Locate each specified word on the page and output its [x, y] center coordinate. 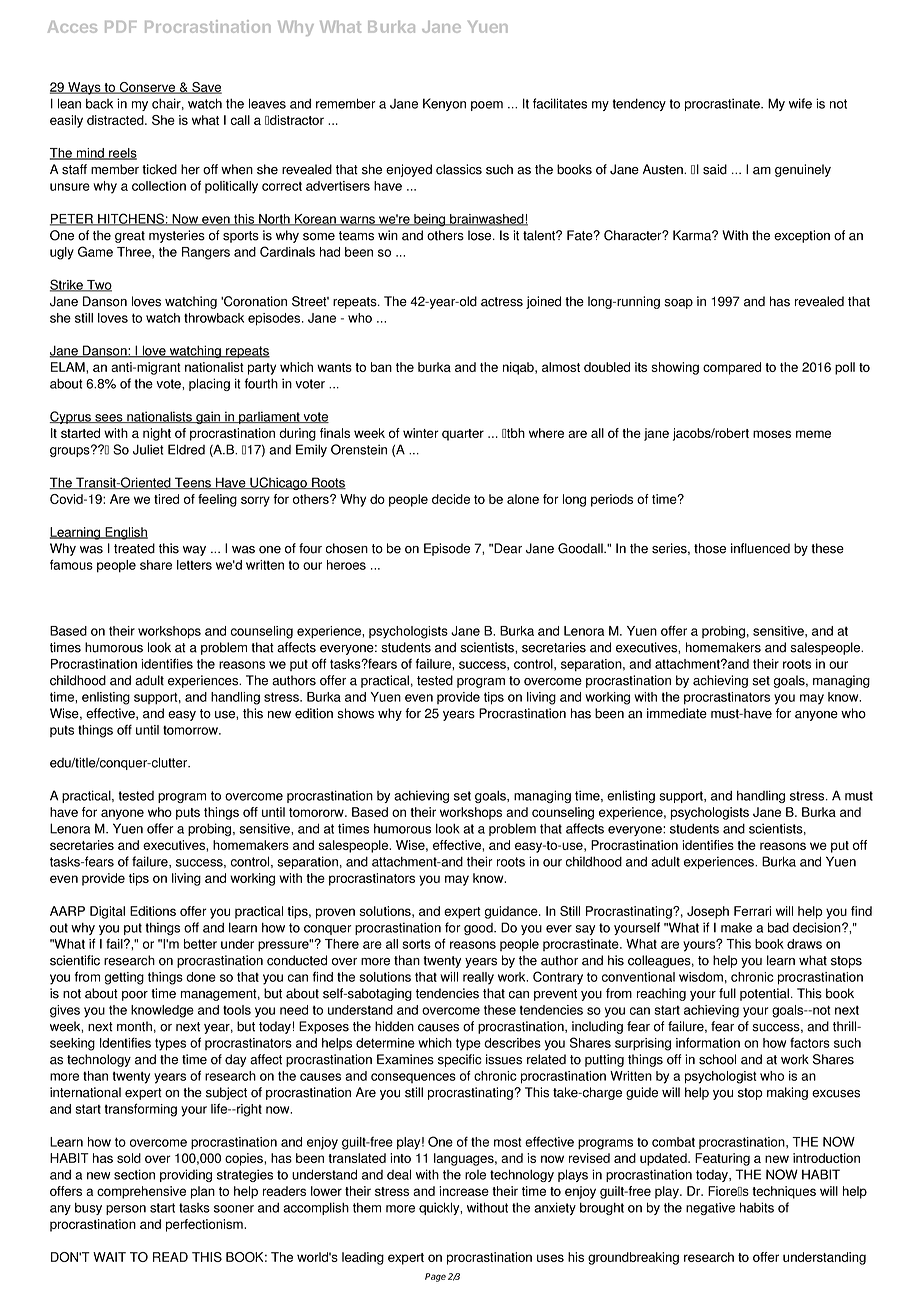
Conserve [147, 88]
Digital [107, 912]
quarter [463, 435]
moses [772, 434]
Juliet [148, 449]
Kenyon [444, 104]
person [126, 1210]
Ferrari [752, 911]
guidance [512, 912]
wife [800, 103]
